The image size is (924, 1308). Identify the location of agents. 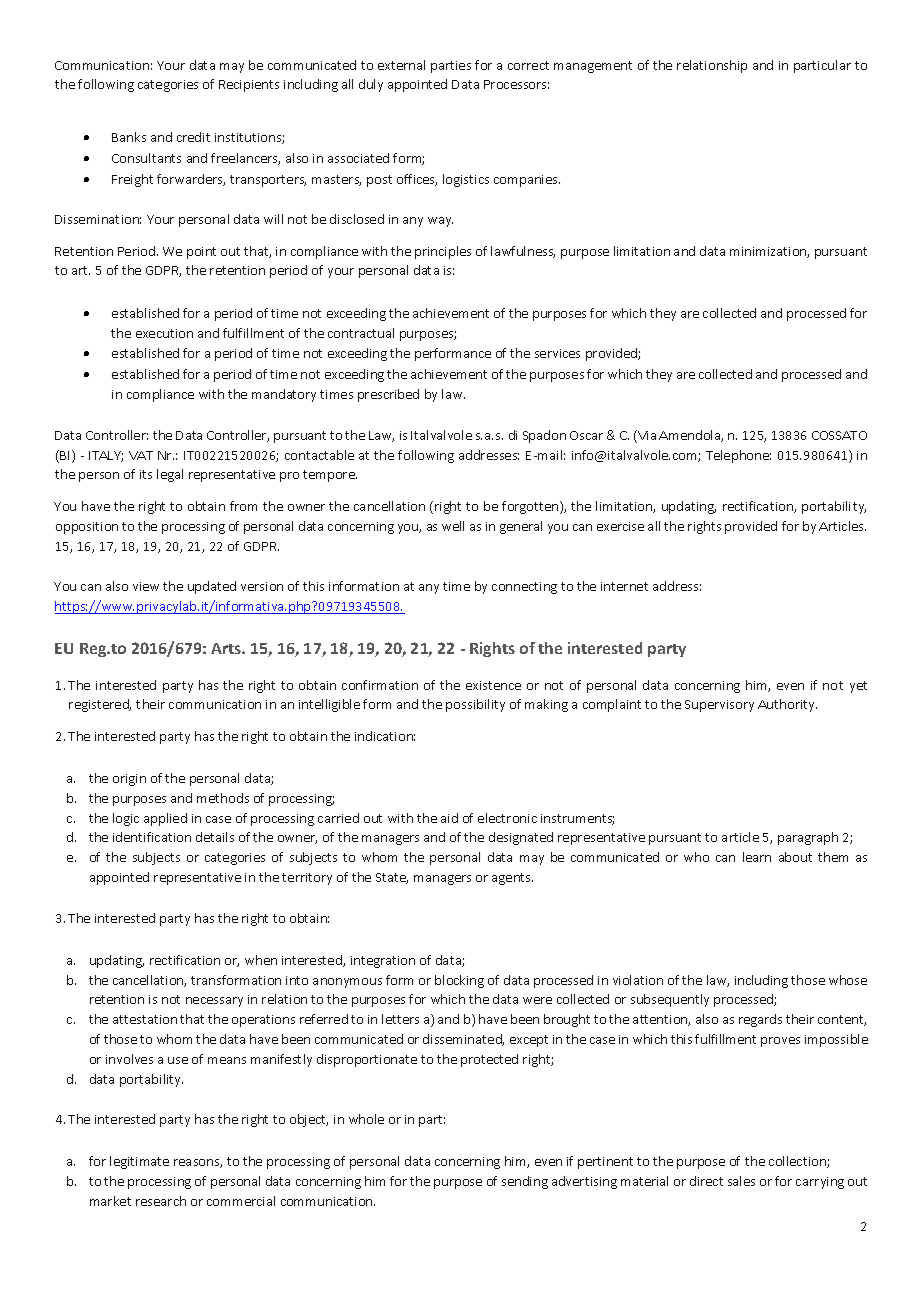
(512, 879).
